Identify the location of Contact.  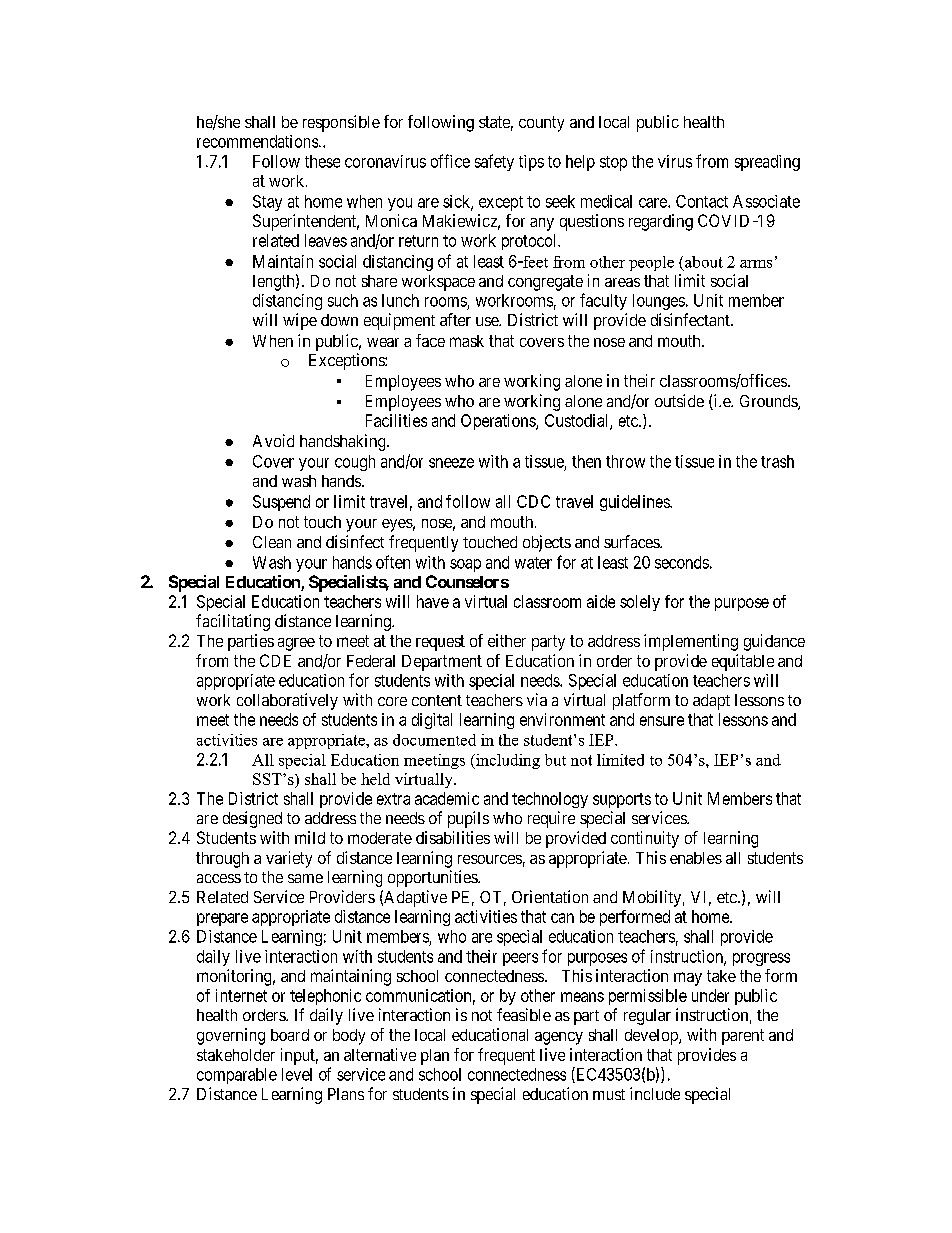
(702, 201).
